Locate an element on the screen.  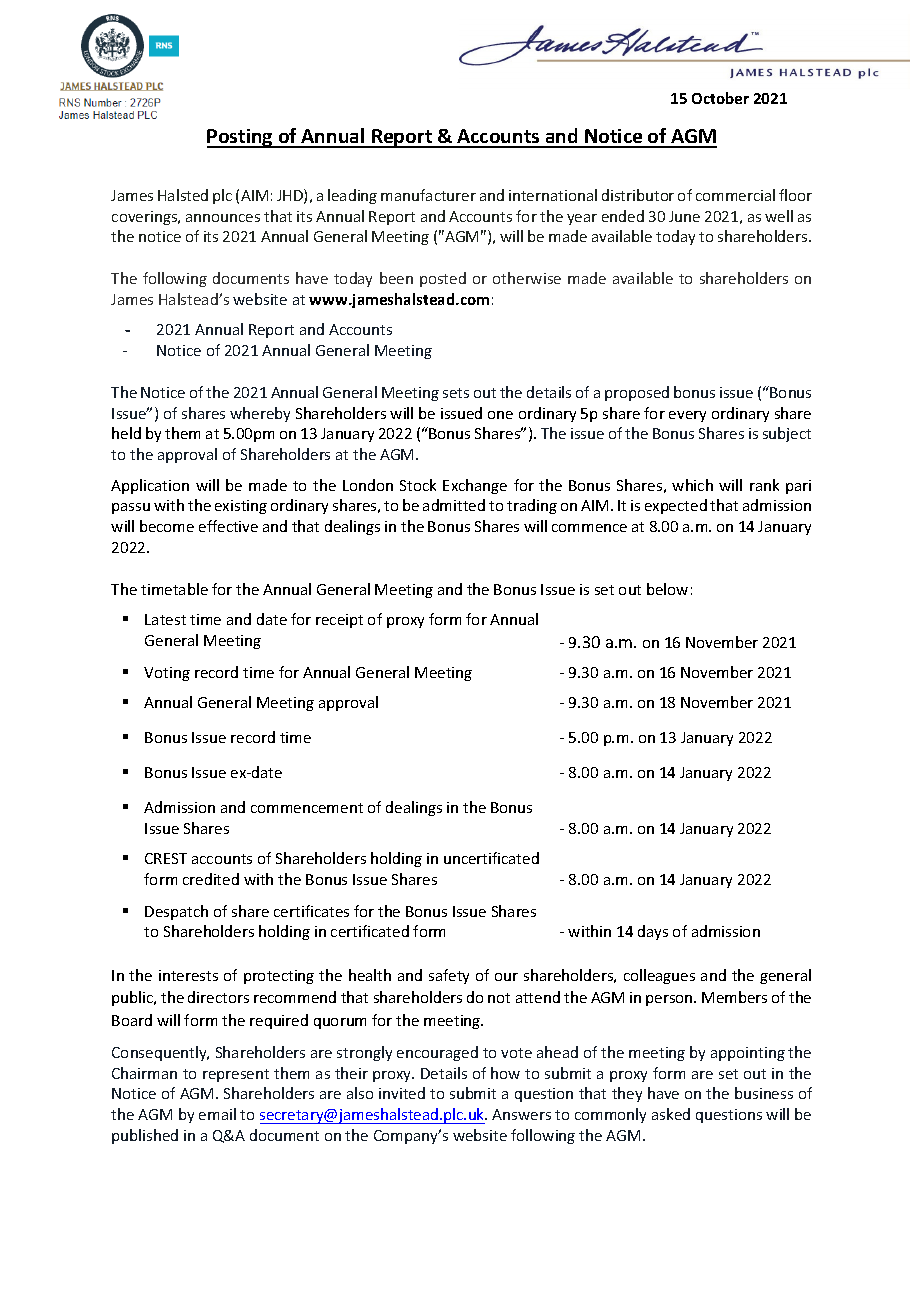
Posting is located at coordinates (241, 138).
